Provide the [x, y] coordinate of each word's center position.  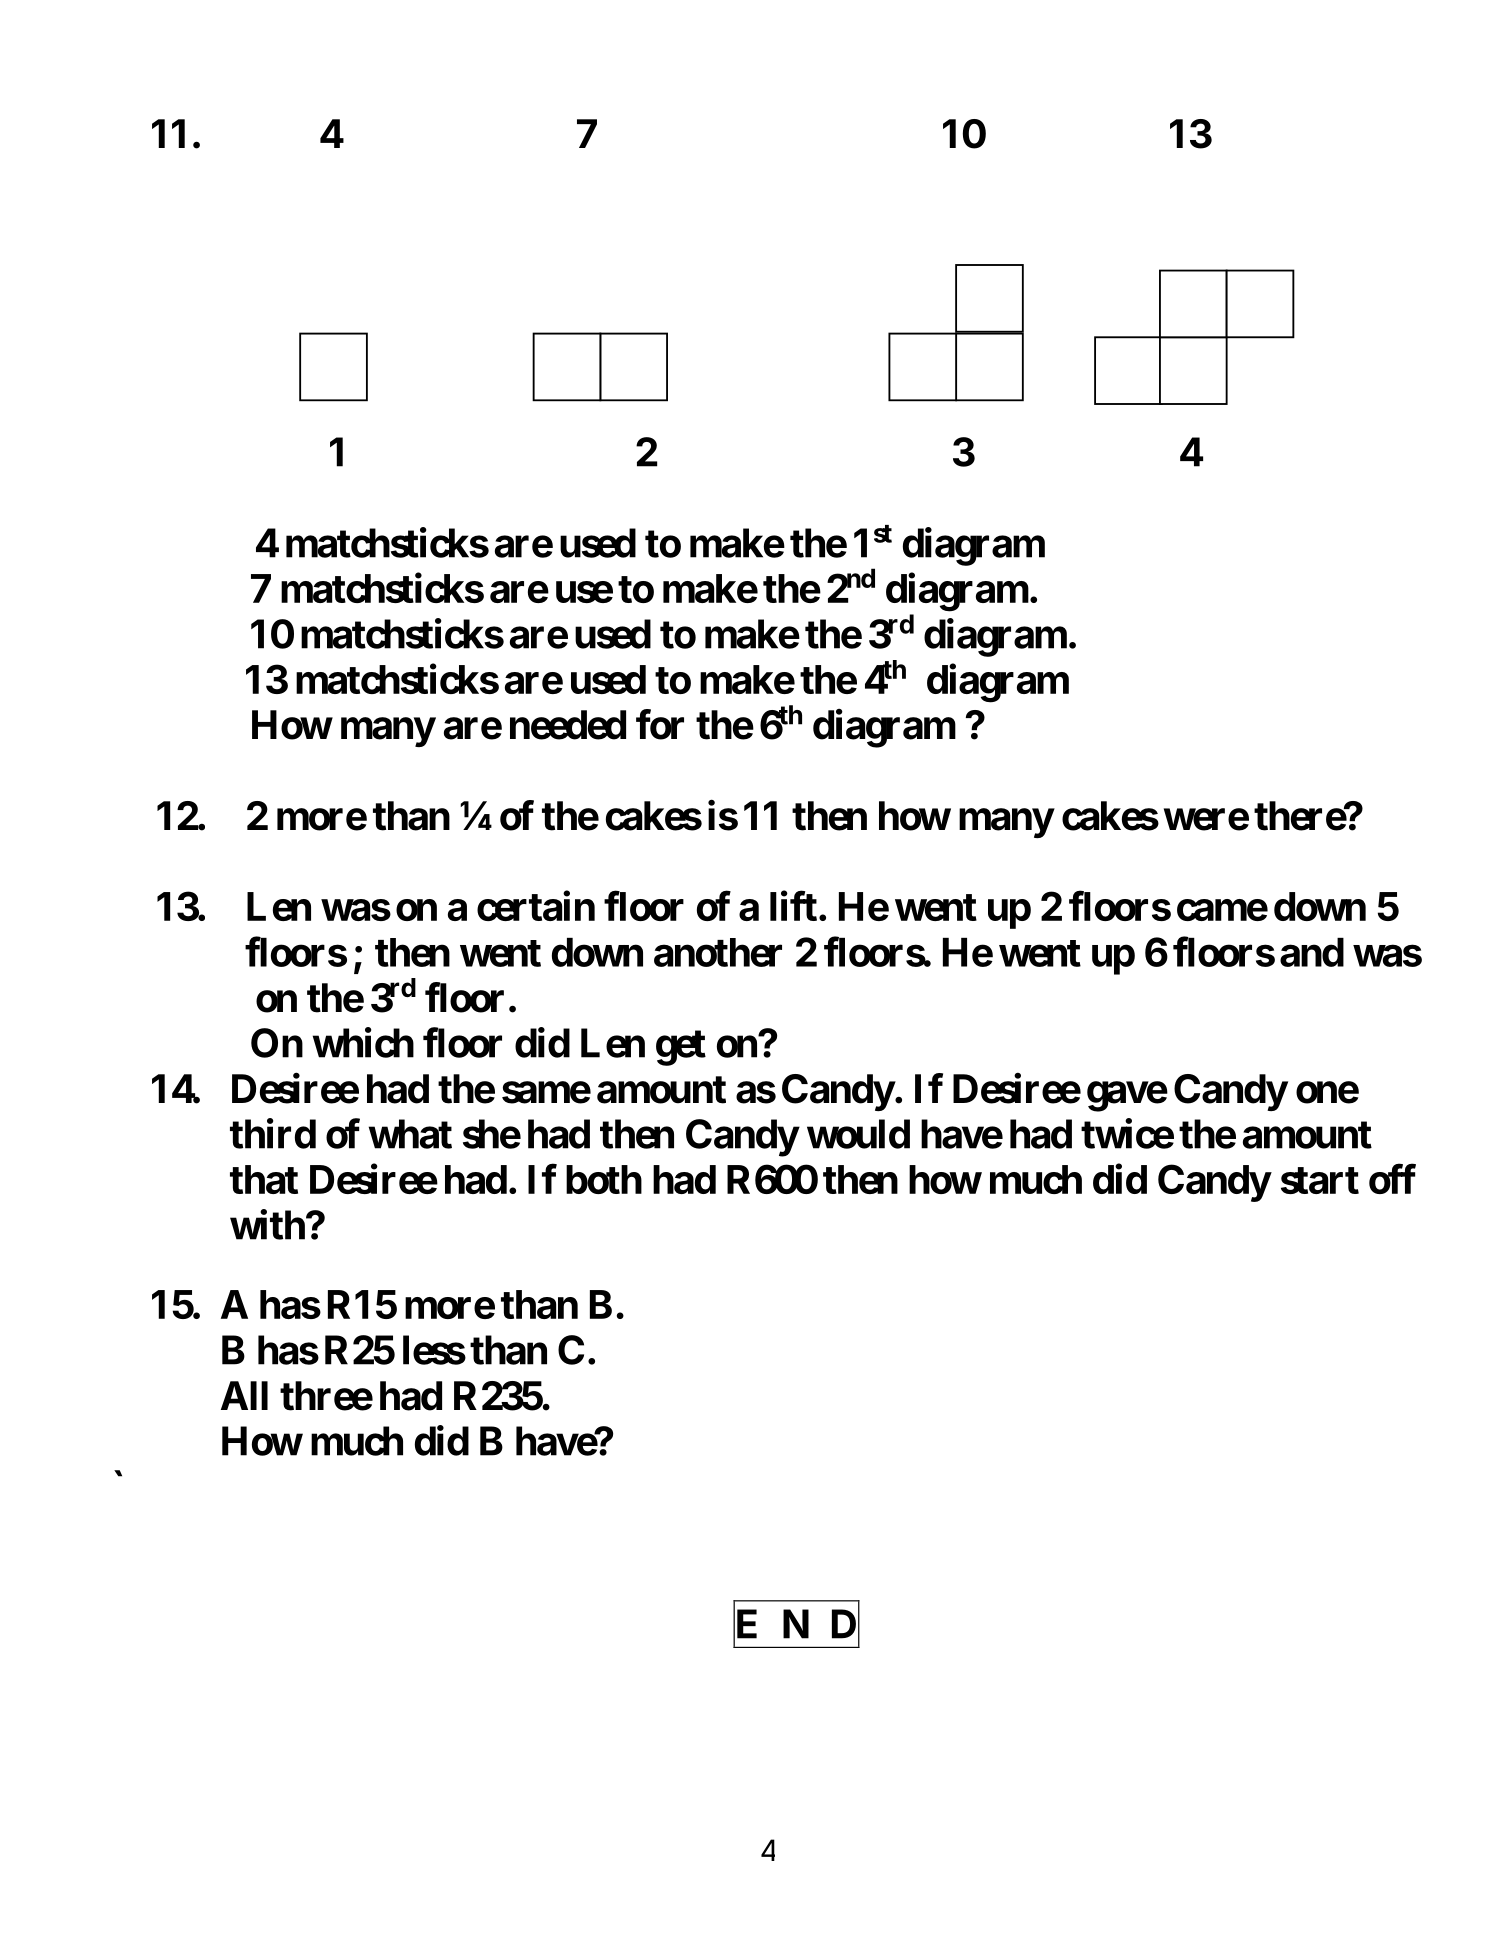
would [858, 1134]
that [264, 1179]
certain [536, 906]
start [1320, 1180]
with [267, 1225]
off [1392, 1179]
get [681, 1048]
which [363, 1043]
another [718, 952]
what [410, 1134]
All [244, 1395]
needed [568, 725]
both [604, 1179]
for [660, 724]
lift [793, 906]
